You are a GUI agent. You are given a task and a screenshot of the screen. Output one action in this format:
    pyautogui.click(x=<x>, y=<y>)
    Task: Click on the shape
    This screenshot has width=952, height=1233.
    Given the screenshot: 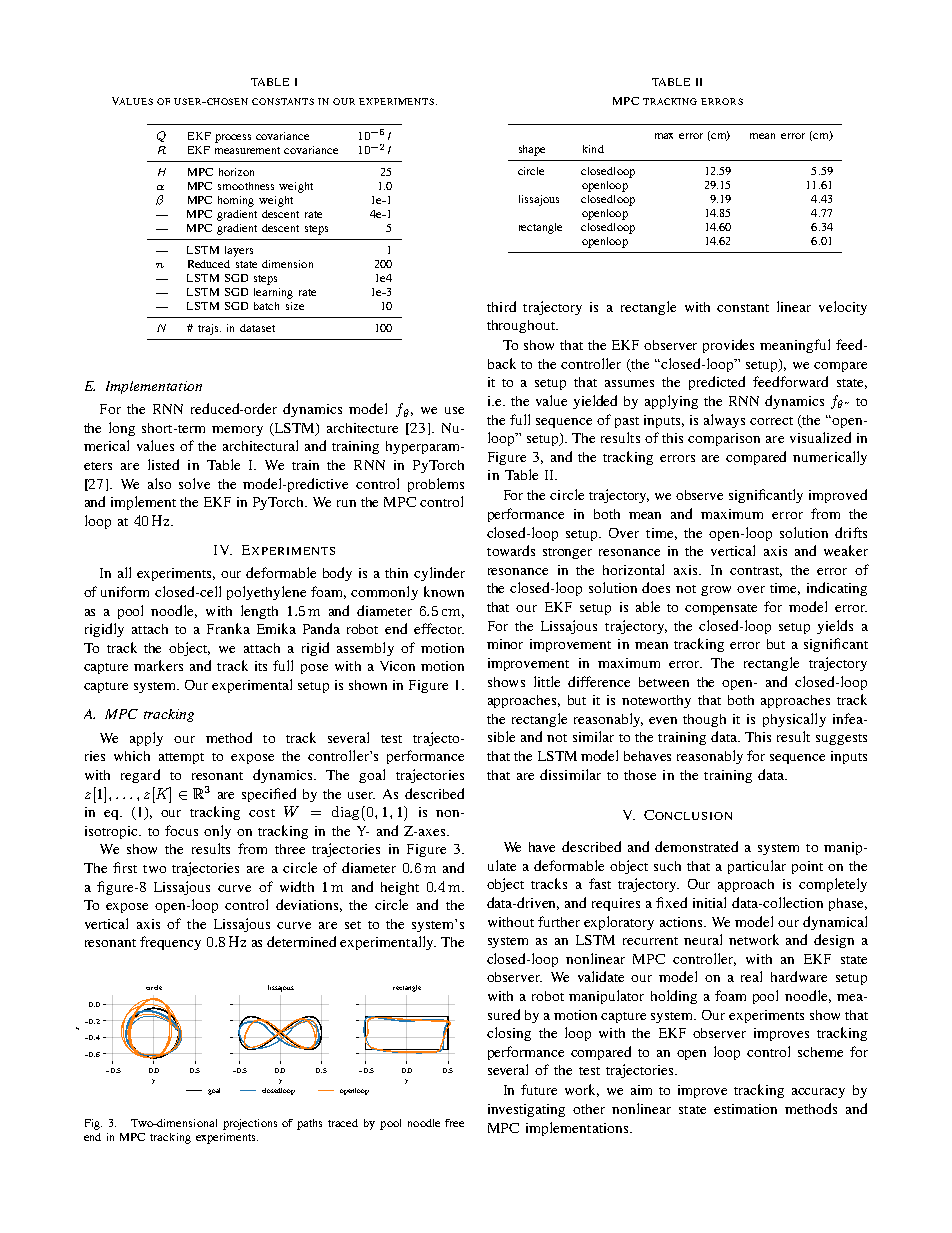 What is the action you would take?
    pyautogui.click(x=532, y=150)
